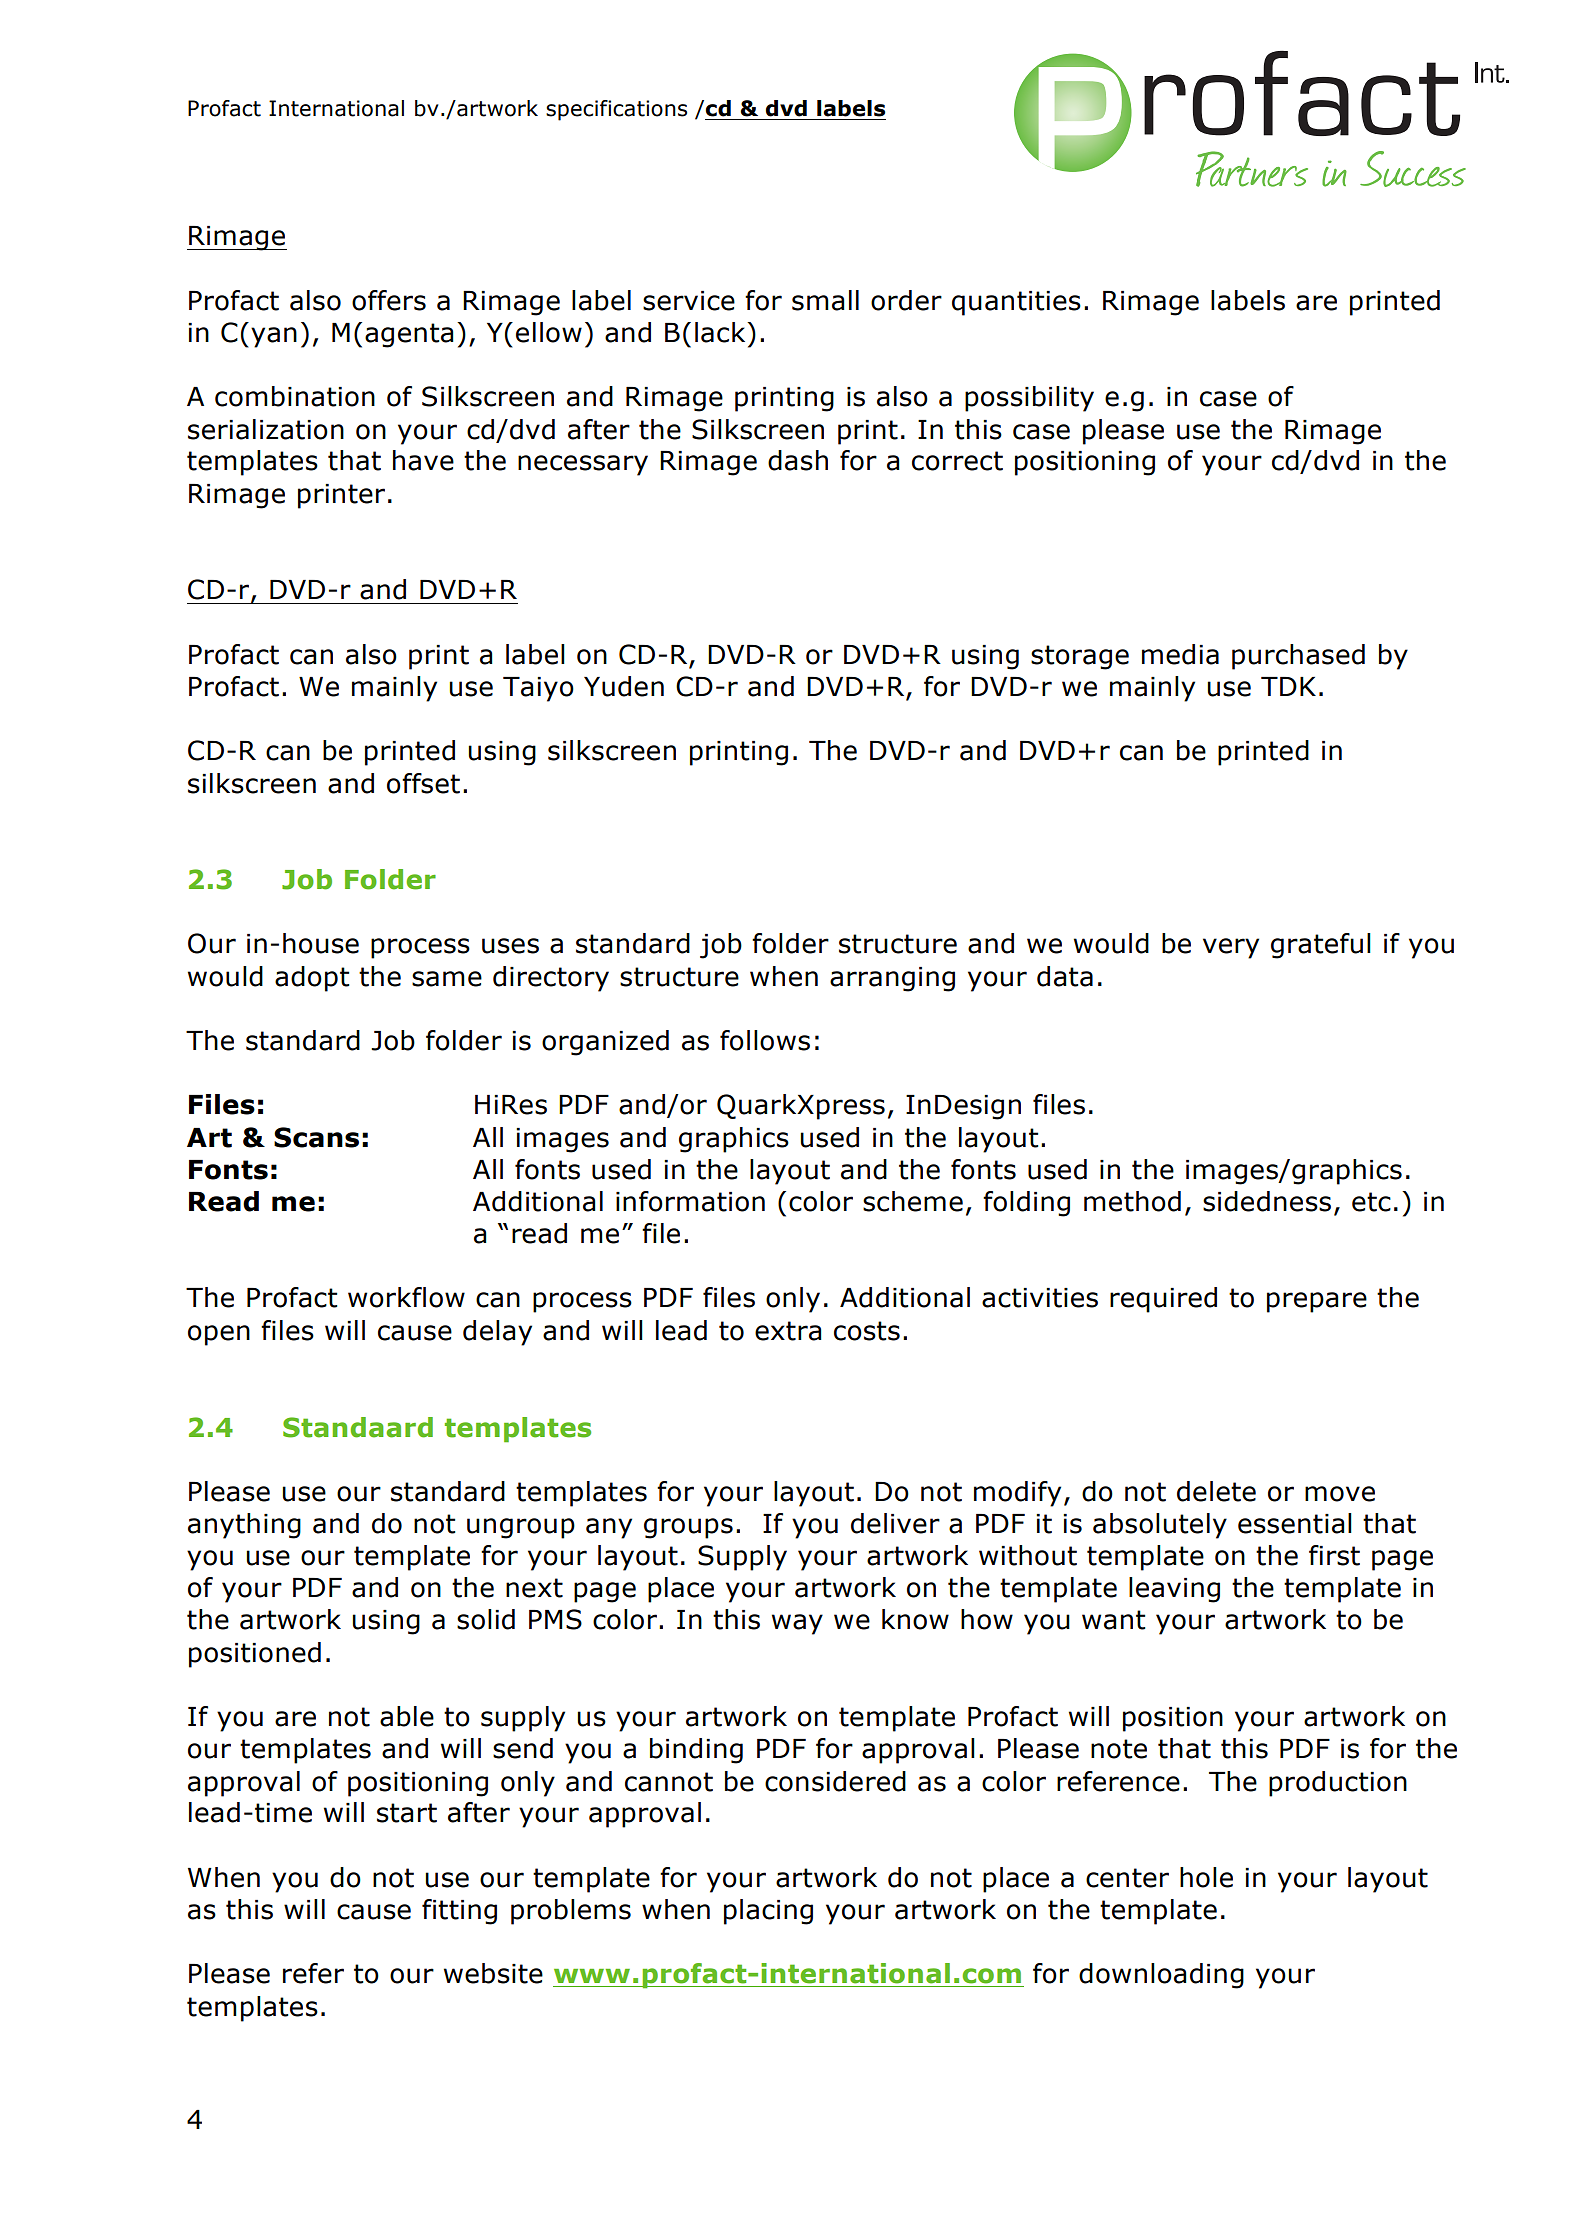 The image size is (1576, 2230). Describe the element at coordinates (1163, 1300) in the screenshot. I see `required` at that location.
